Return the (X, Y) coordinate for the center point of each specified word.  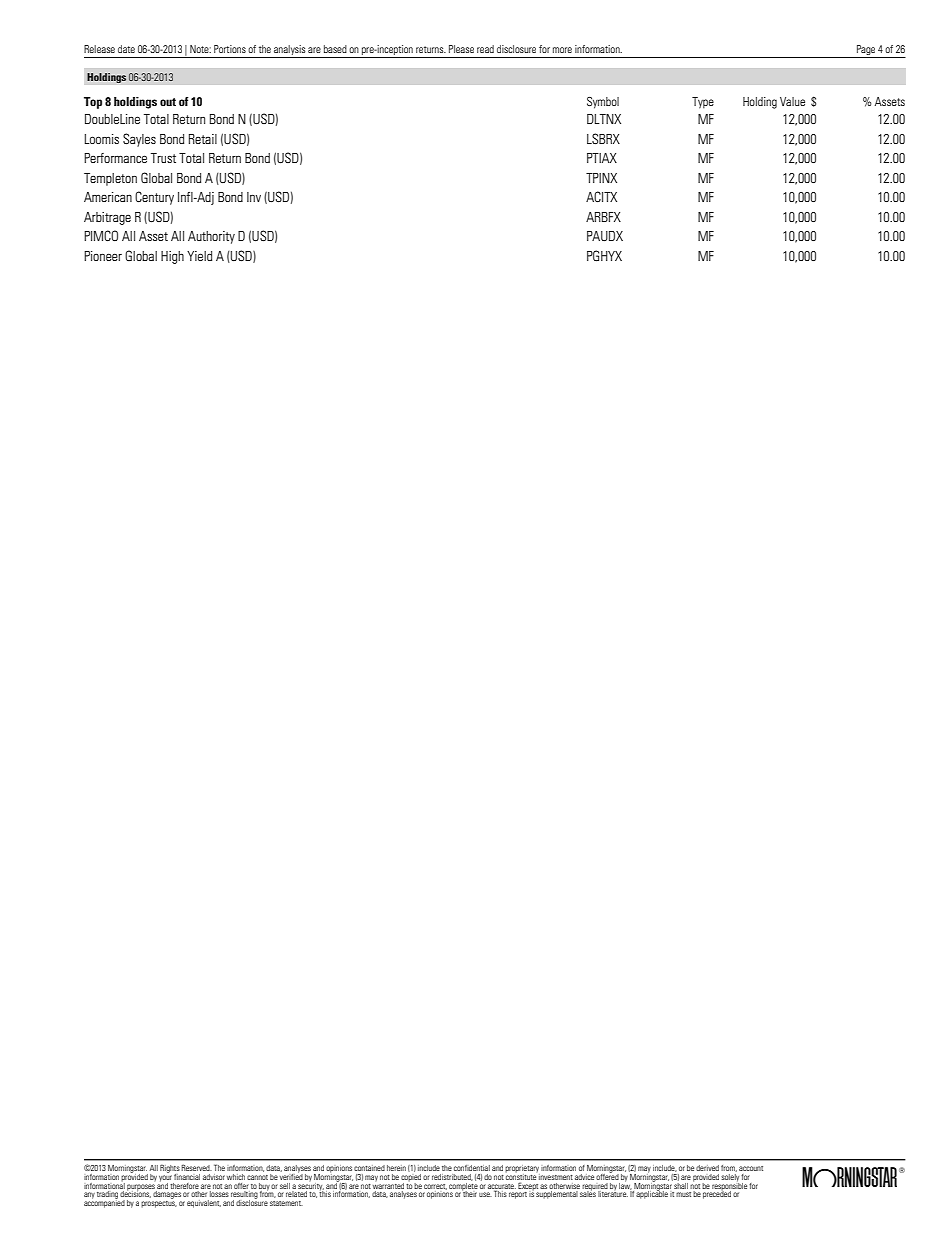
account (751, 1168)
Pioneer (103, 256)
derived (707, 1168)
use (485, 1194)
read (485, 49)
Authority (211, 237)
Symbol (603, 103)
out (168, 102)
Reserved (196, 1167)
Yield (199, 256)
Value (792, 101)
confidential (472, 1168)
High (172, 257)
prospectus (159, 1203)
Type (703, 103)
